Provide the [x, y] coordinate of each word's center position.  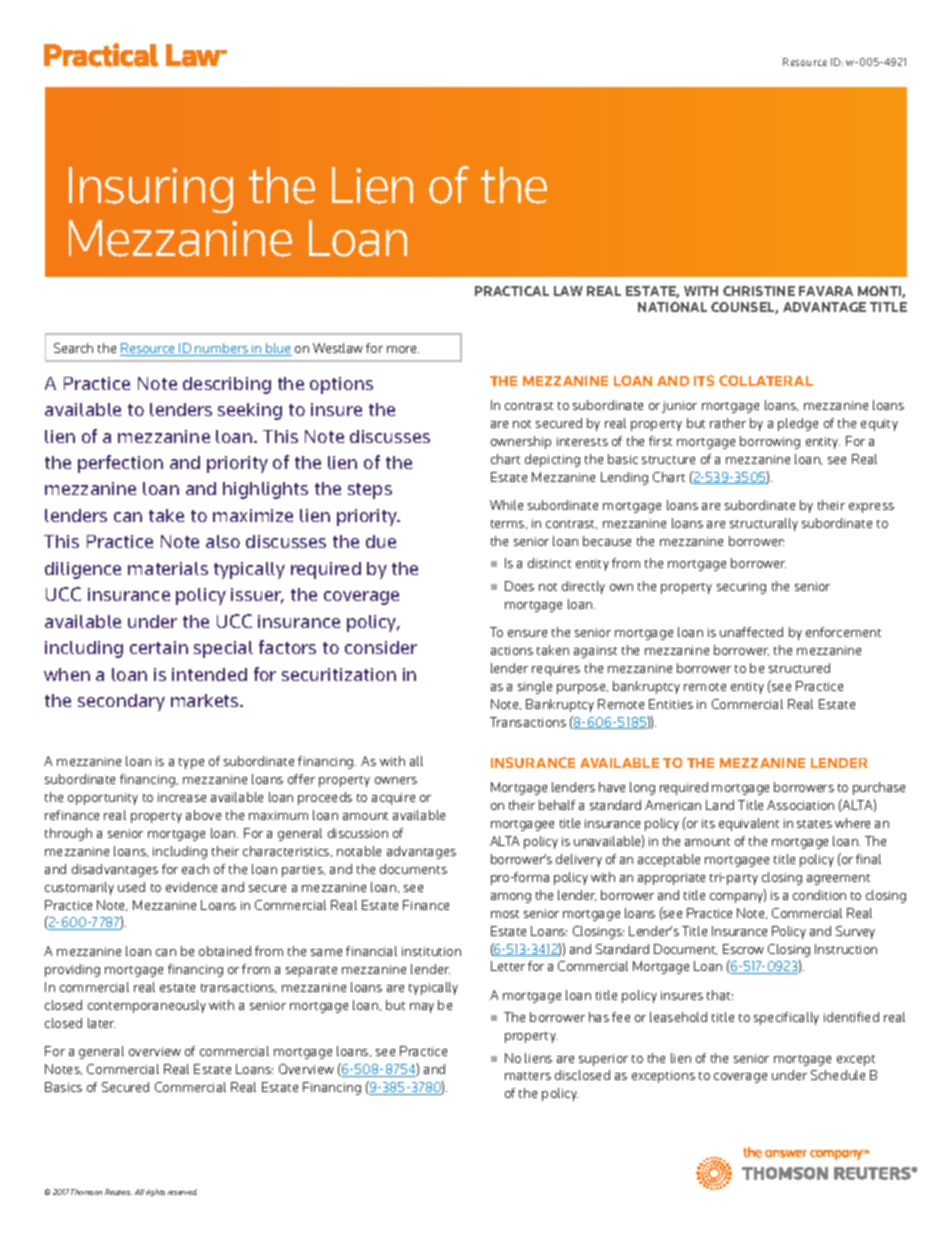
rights [155, 1193]
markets [206, 700]
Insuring [151, 190]
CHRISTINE [759, 291]
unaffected [751, 632]
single [535, 687]
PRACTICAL [512, 291]
